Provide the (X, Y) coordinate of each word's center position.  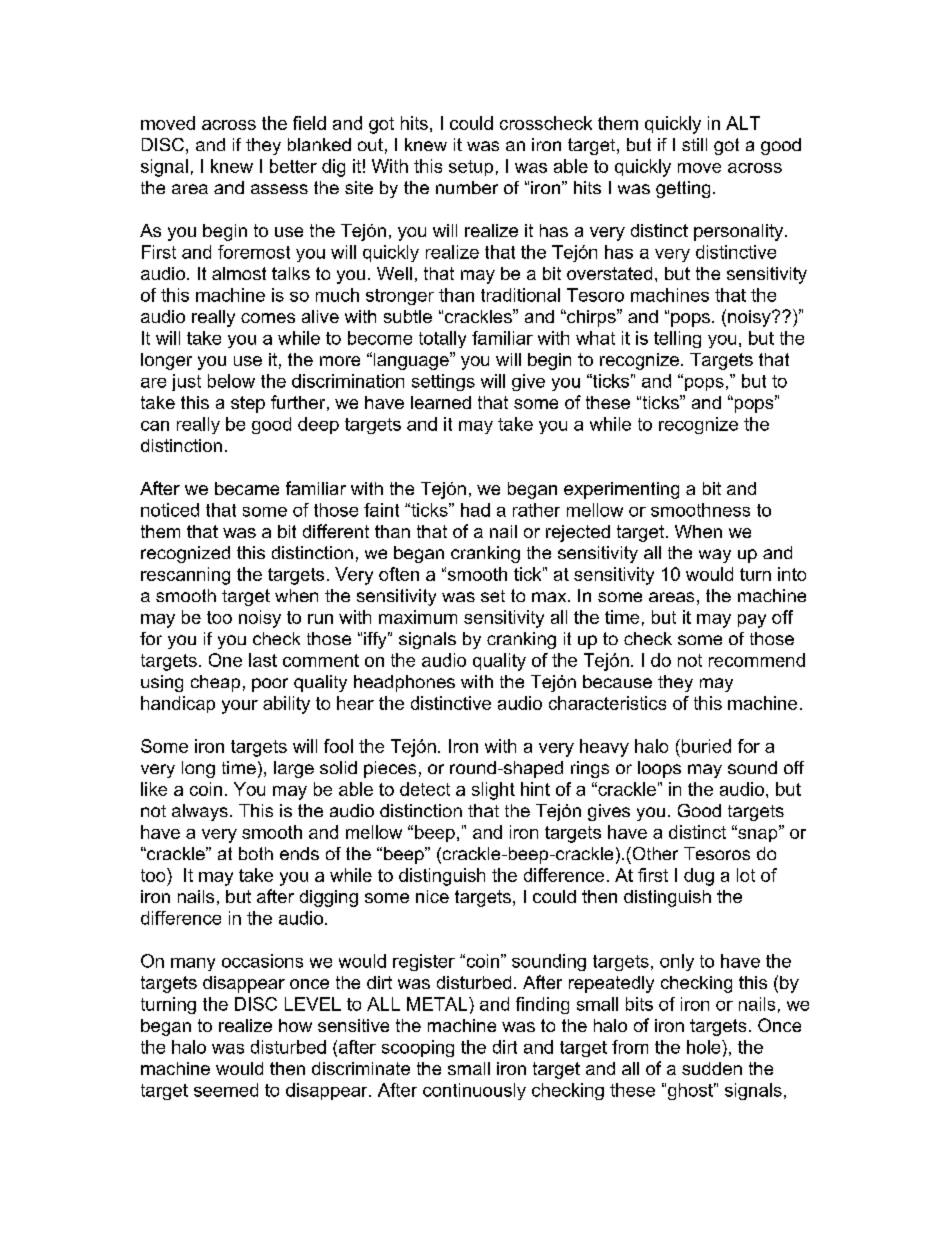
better (293, 166)
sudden (712, 1068)
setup (471, 168)
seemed (226, 1090)
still (694, 144)
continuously (474, 1091)
